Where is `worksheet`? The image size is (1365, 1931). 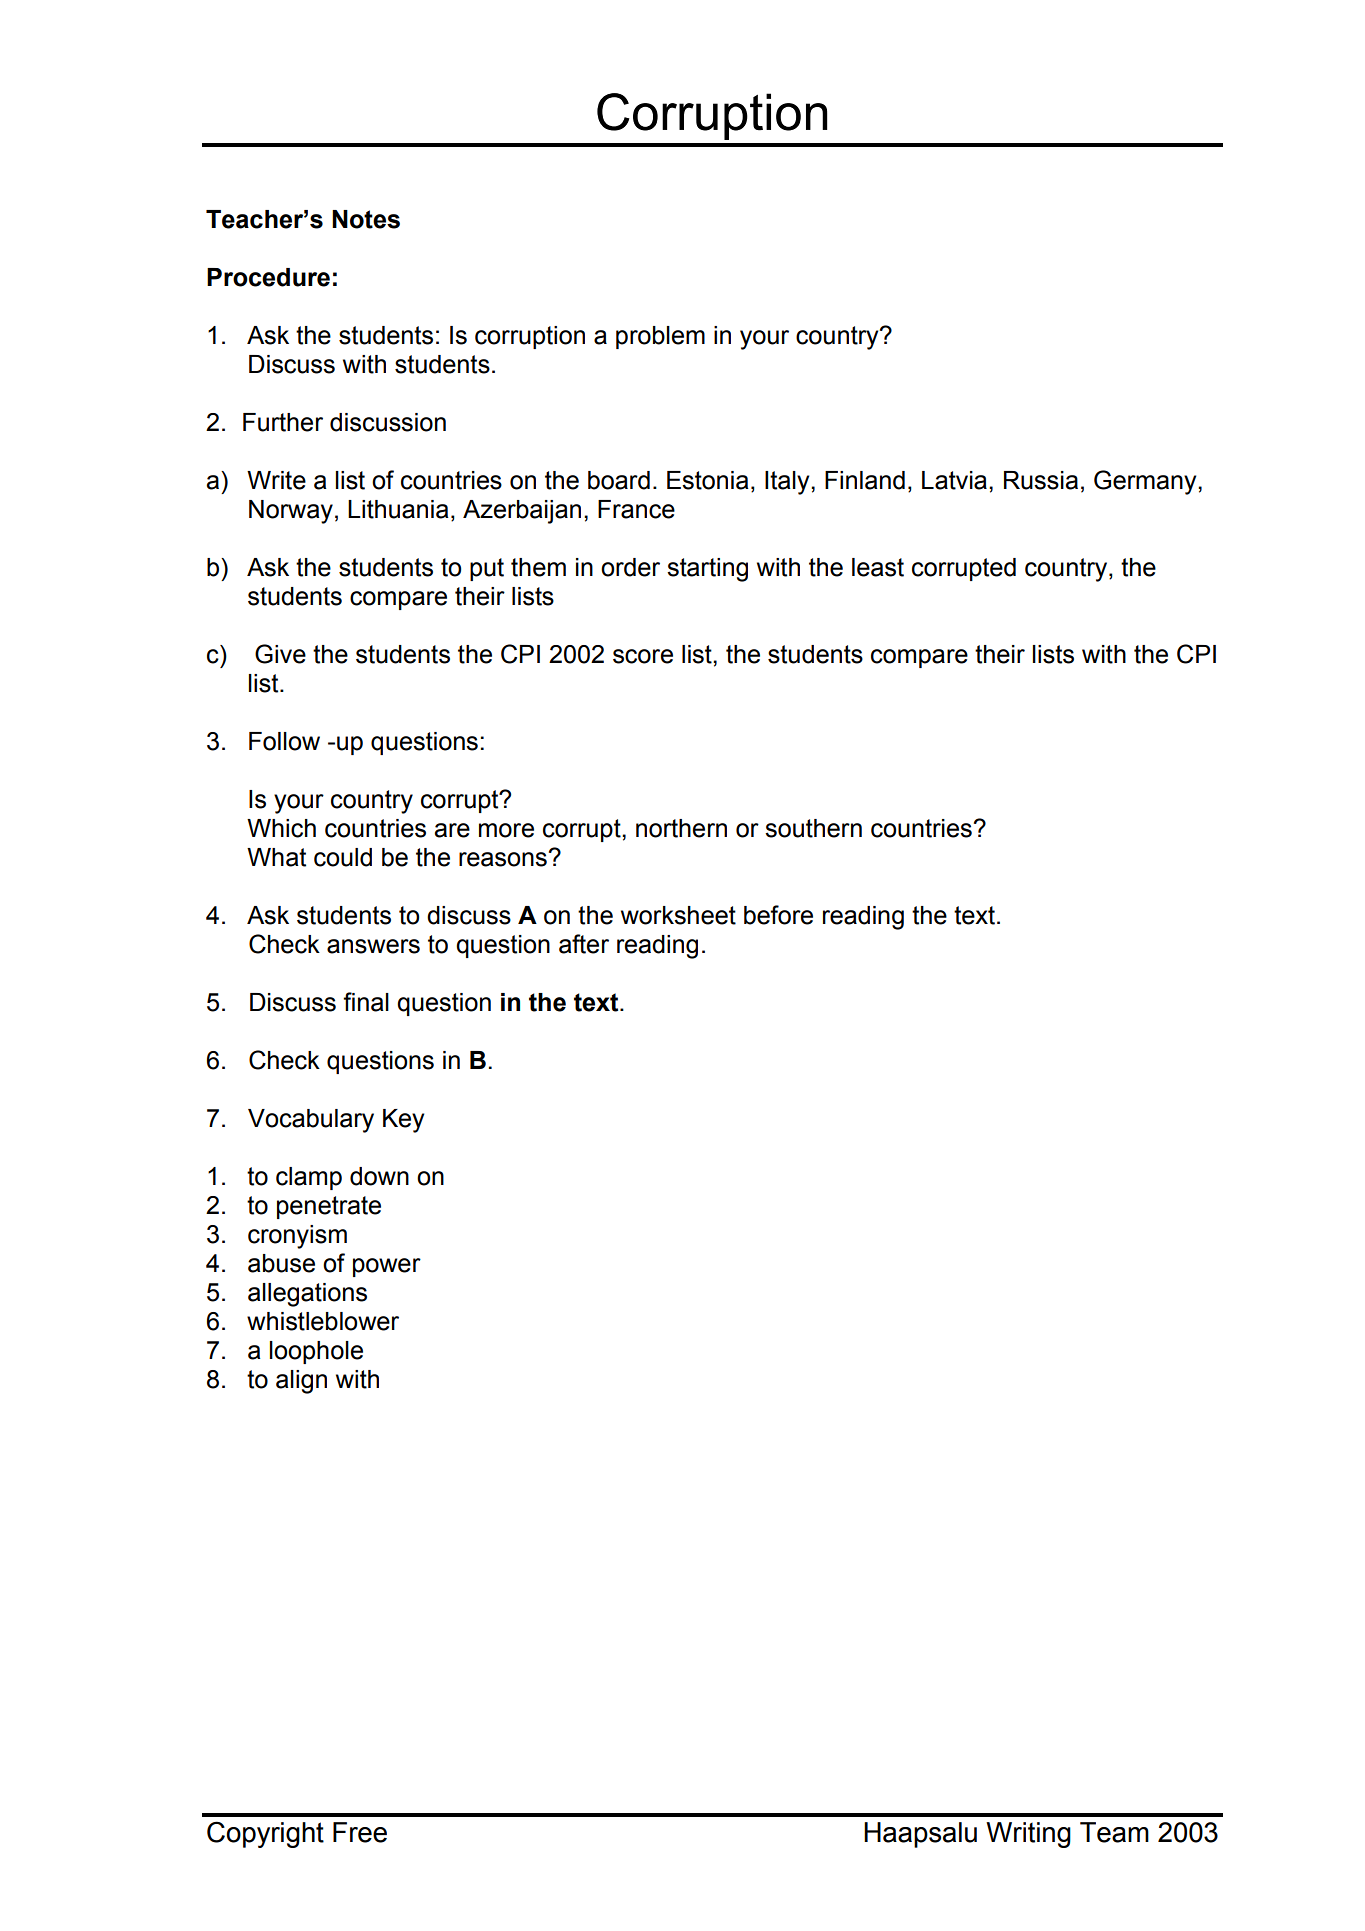 worksheet is located at coordinates (678, 915).
